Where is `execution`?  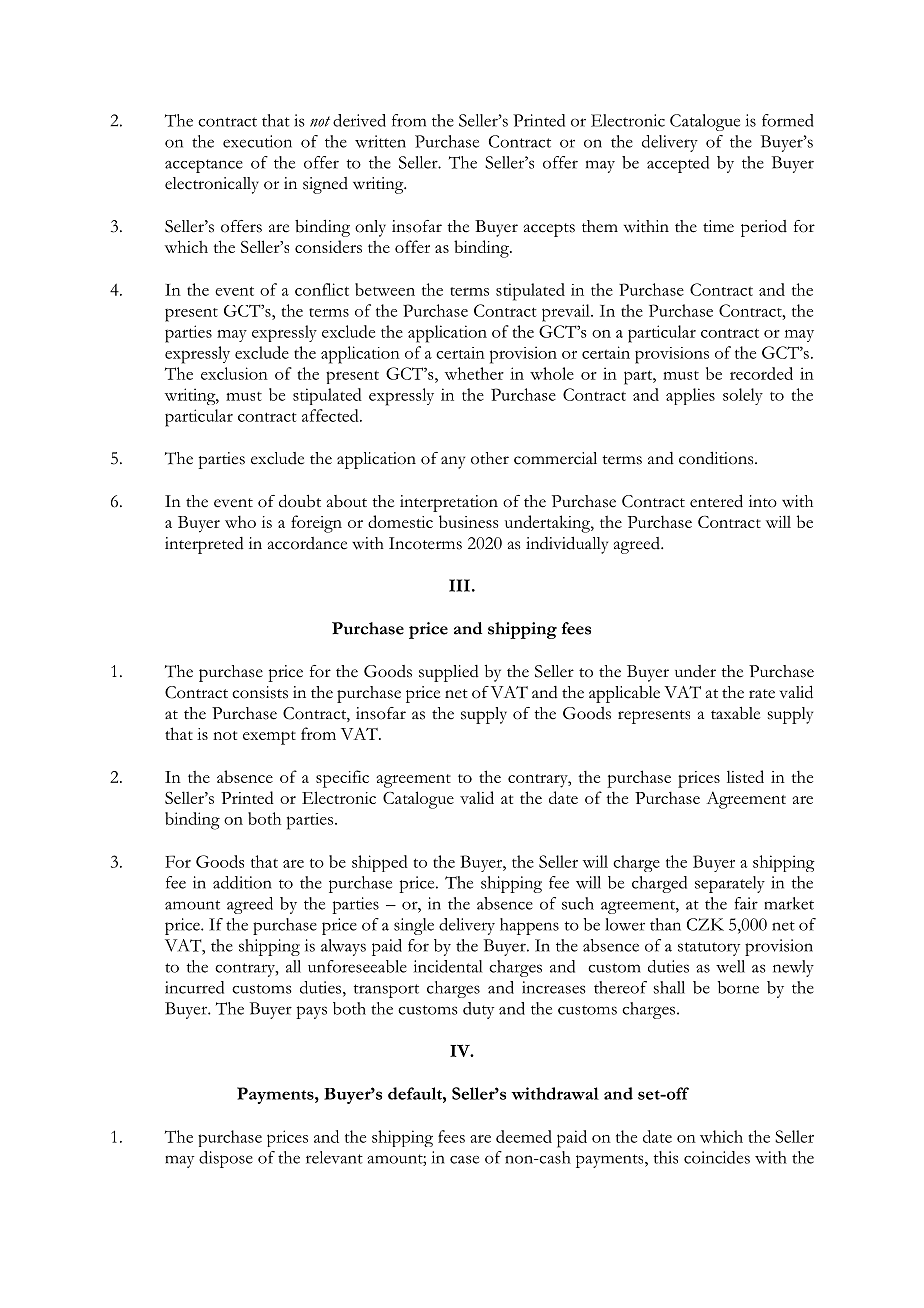
execution is located at coordinates (257, 141).
